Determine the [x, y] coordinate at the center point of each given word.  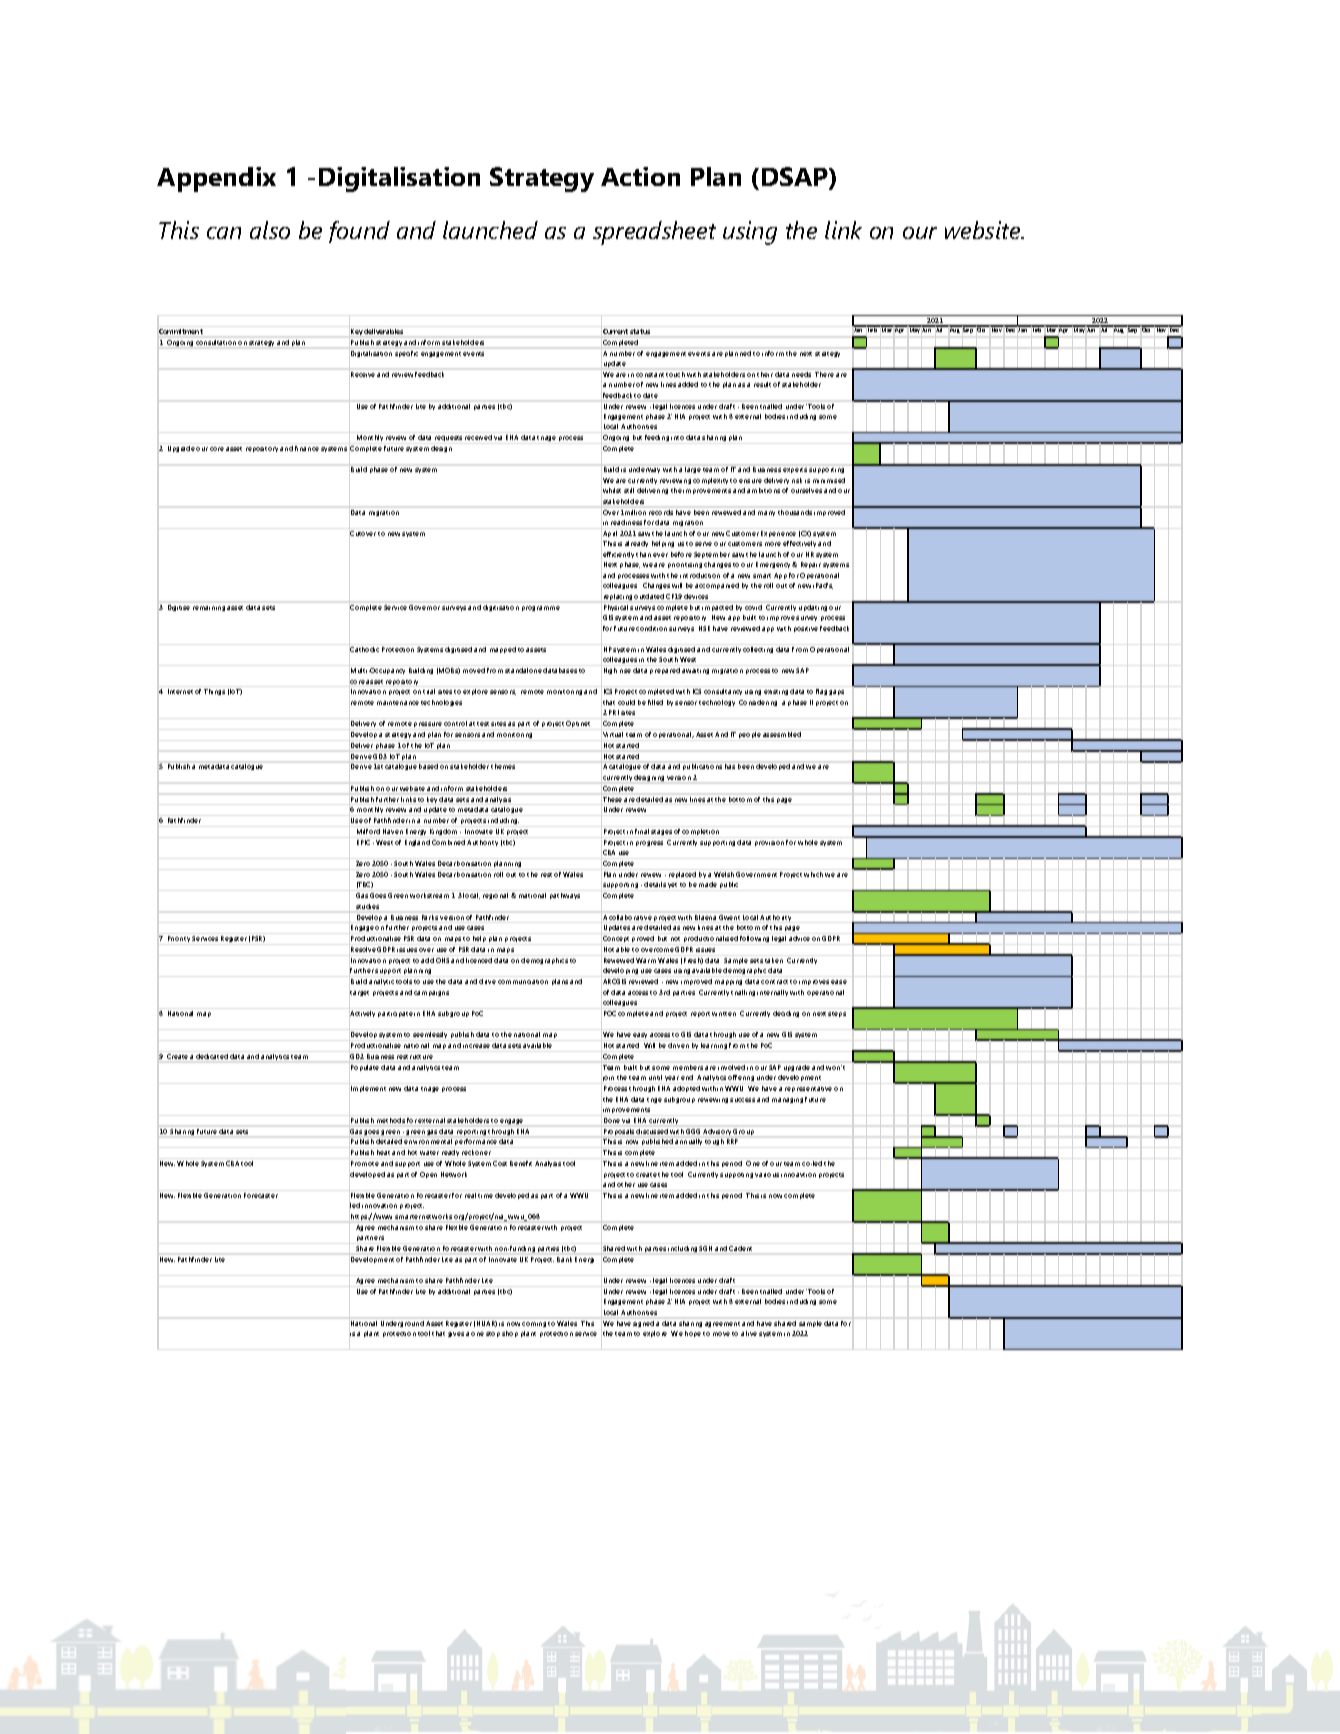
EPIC [363, 842]
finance [307, 448]
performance [476, 1142]
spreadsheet [654, 233]
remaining [209, 608]
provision [769, 843]
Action [640, 176]
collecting [758, 650]
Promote [365, 1163]
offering [741, 1078]
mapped [503, 650]
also [270, 230]
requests [448, 438]
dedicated [212, 1056]
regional [495, 896]
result [762, 384]
